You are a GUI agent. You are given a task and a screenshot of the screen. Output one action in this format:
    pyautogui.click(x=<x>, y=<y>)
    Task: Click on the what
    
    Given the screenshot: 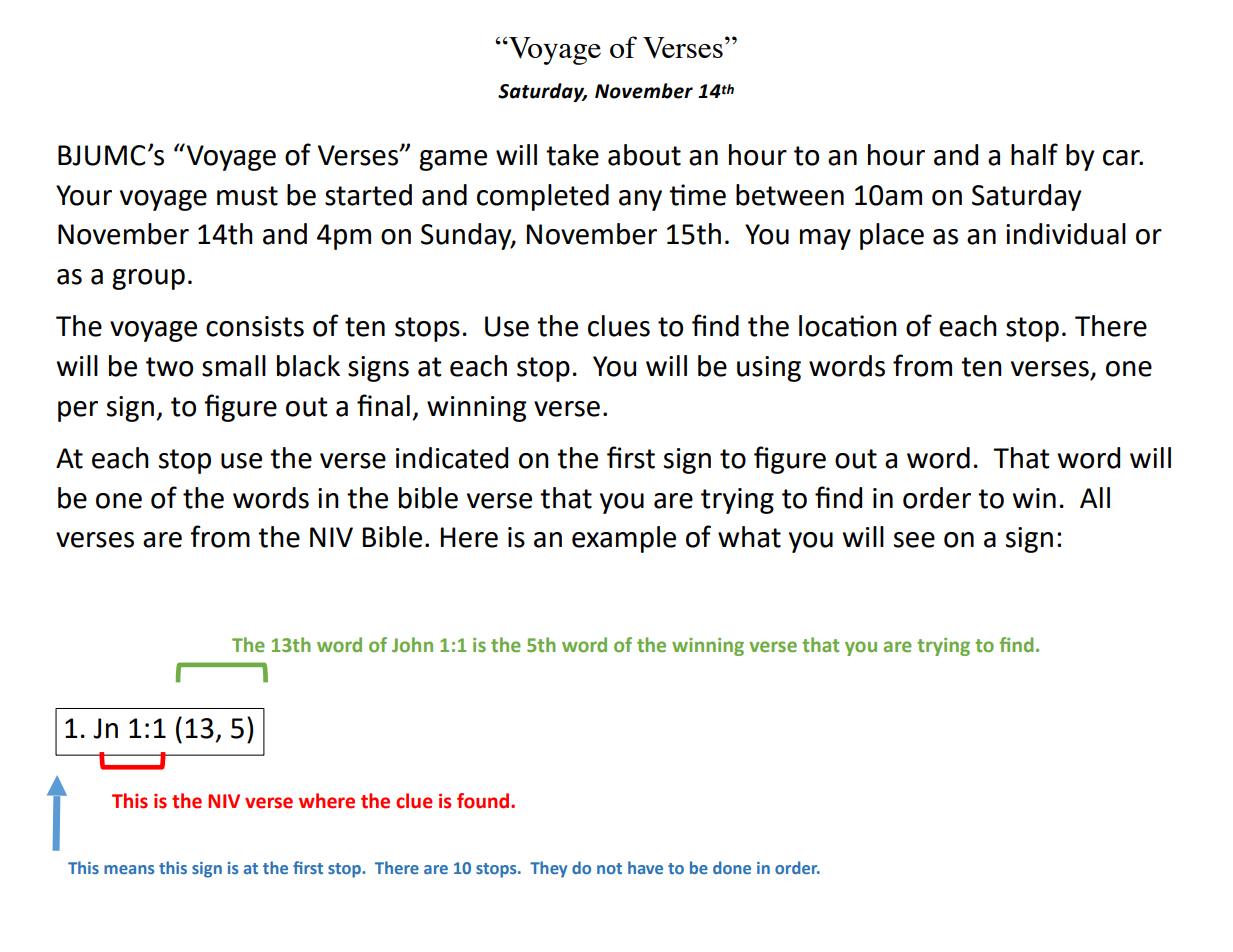 What is the action you would take?
    pyautogui.click(x=749, y=537)
